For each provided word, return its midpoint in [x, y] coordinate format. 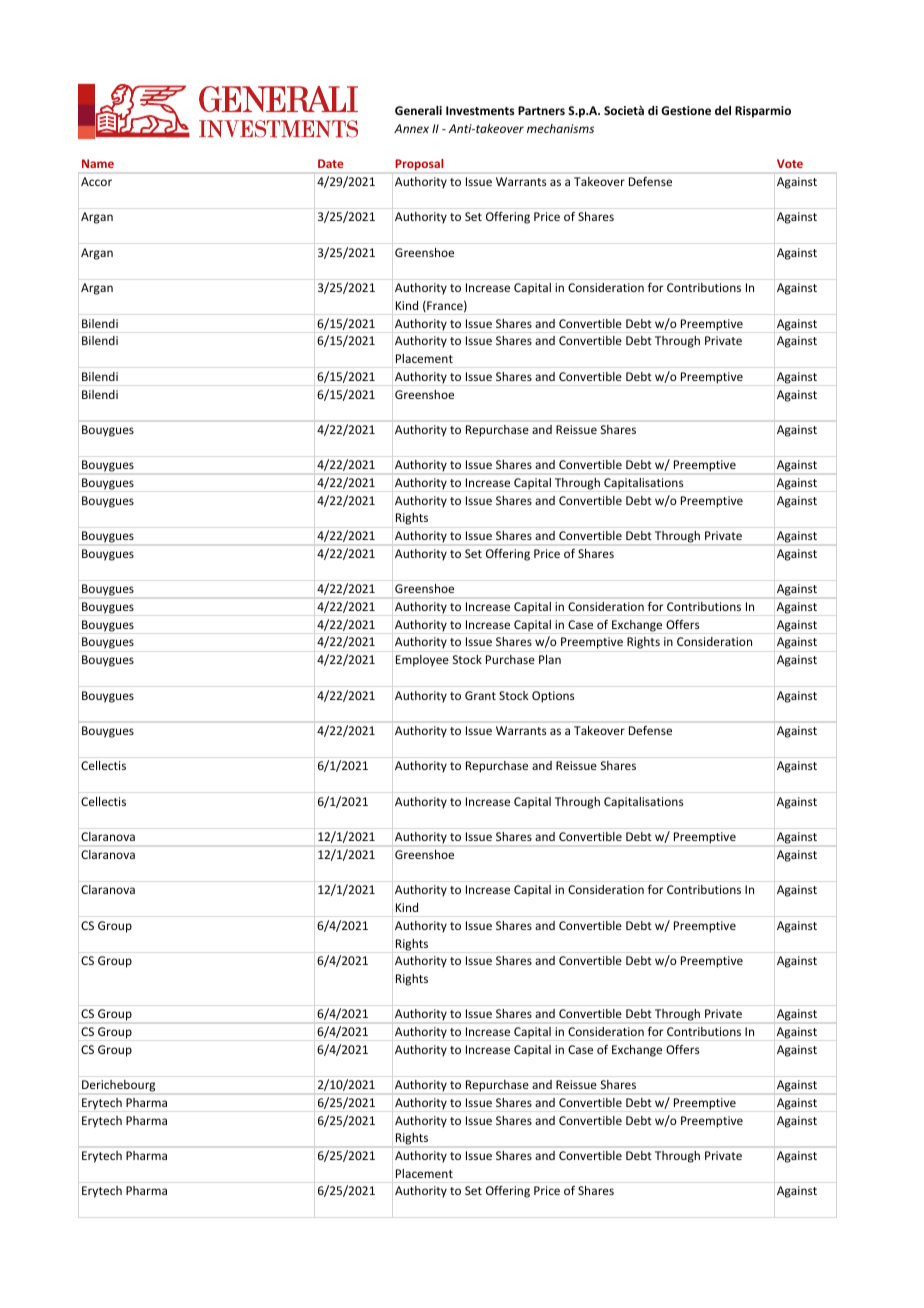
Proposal [419, 165]
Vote [790, 163]
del [723, 110]
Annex [411, 128]
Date [330, 163]
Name [98, 163]
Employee [422, 661]
